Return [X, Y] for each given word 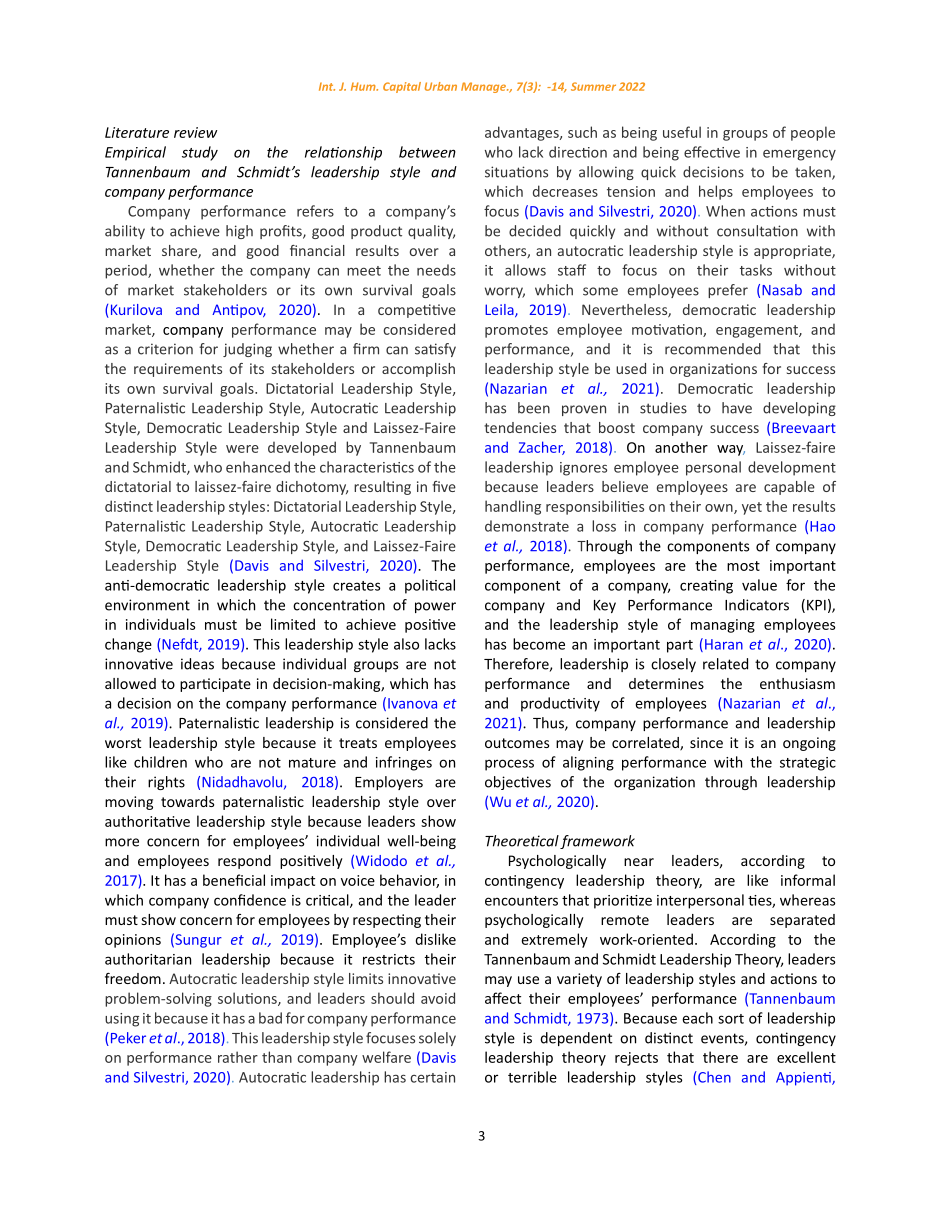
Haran [724, 644]
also [406, 644]
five [444, 486]
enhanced [258, 467]
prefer [728, 291]
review [195, 132]
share [180, 252]
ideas [197, 664]
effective [712, 152]
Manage [484, 87]
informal [808, 880]
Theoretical [522, 841]
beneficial [234, 880]
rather [238, 1057]
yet [752, 508]
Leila [500, 310]
